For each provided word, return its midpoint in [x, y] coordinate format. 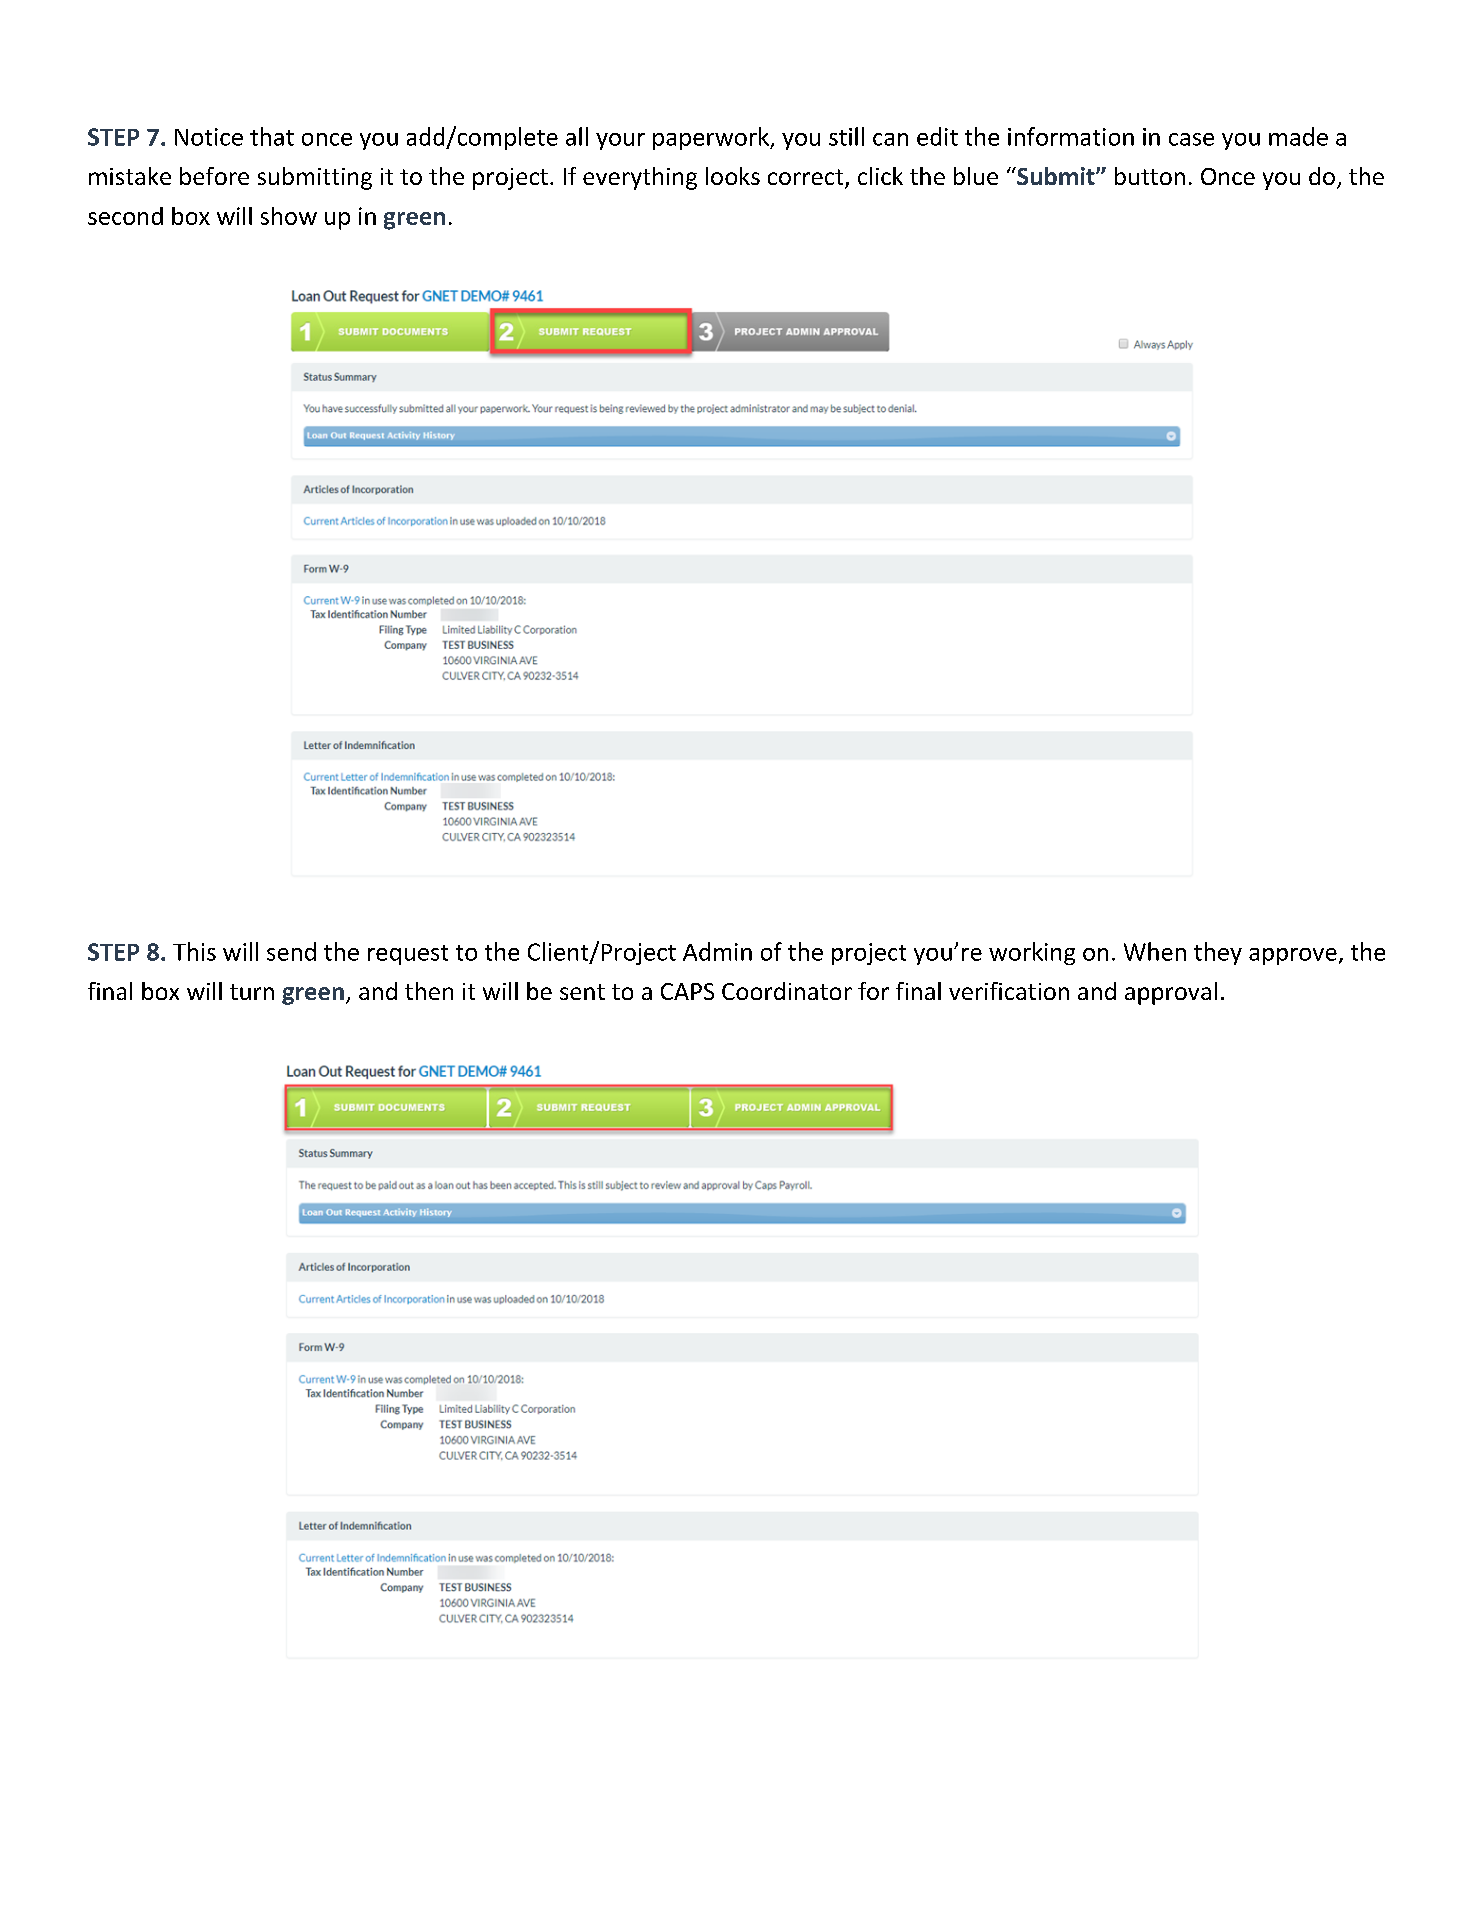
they [1218, 953]
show [289, 216]
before [214, 176]
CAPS [687, 991]
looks [733, 176]
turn [252, 992]
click [880, 176]
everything [640, 178]
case [1191, 139]
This [194, 951]
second [125, 216]
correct [807, 178]
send [291, 951]
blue [976, 176]
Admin [717, 951]
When [1155, 951]
